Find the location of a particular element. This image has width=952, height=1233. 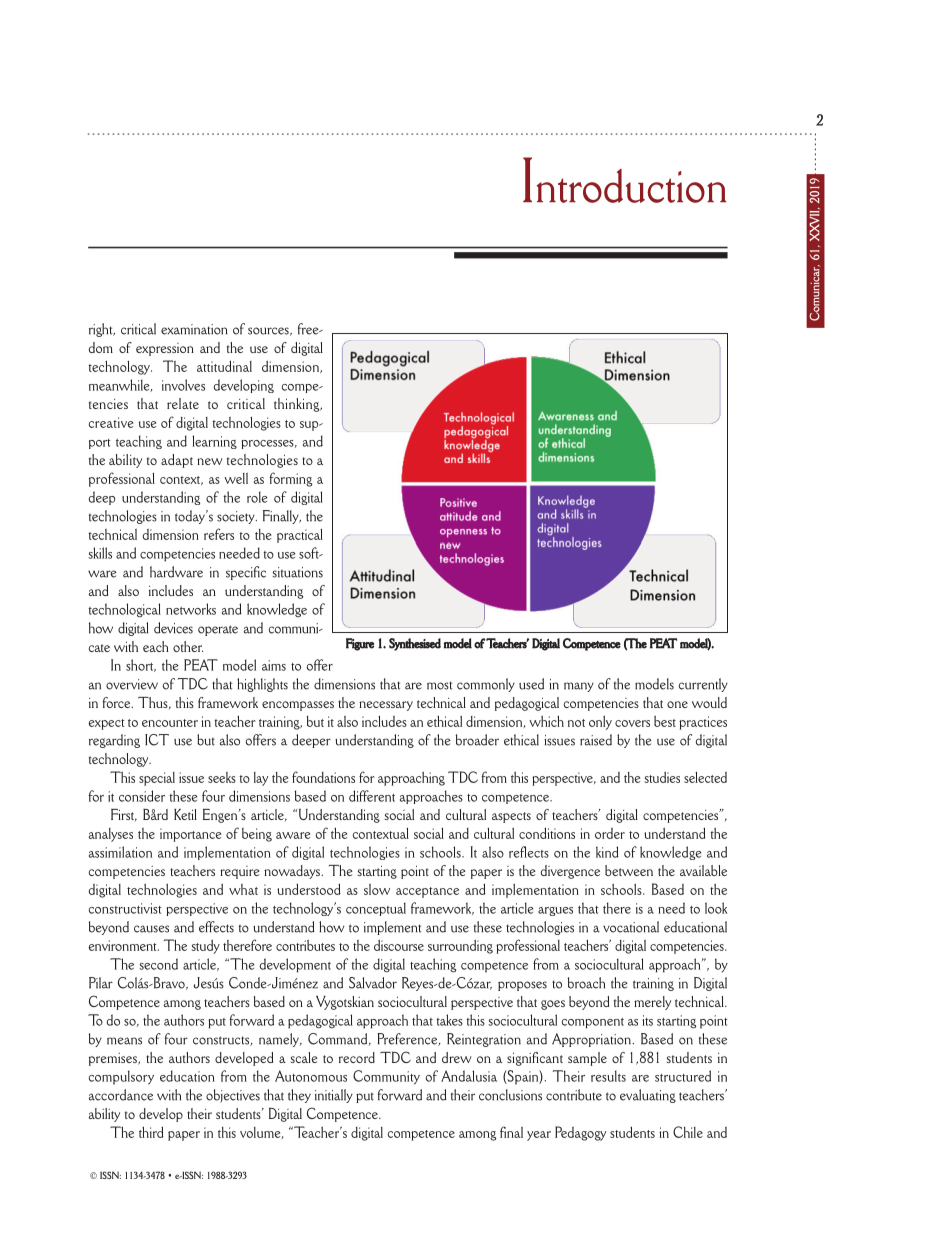

causes is located at coordinates (151, 929).
